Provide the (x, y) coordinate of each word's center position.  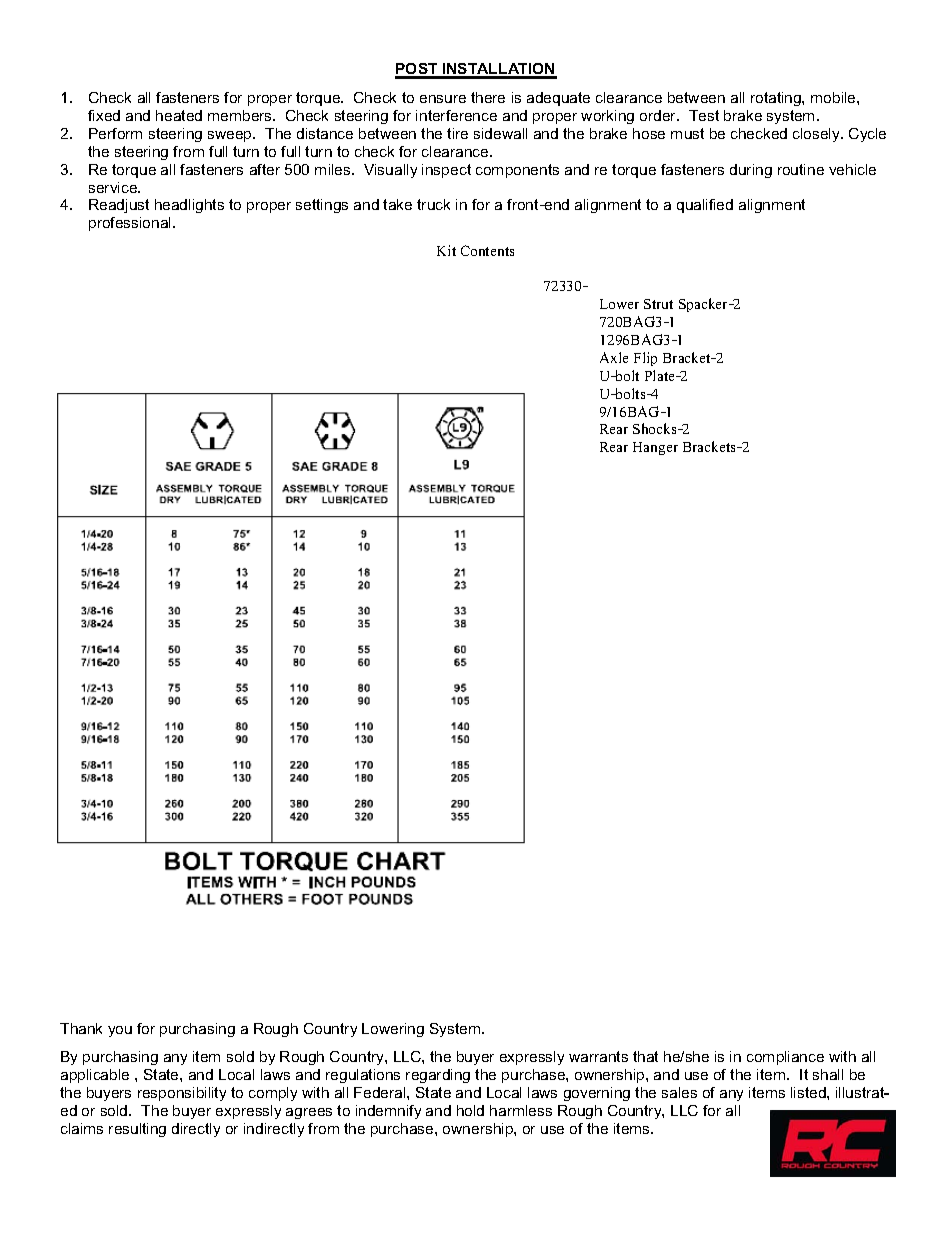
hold (470, 1110)
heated (179, 115)
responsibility (182, 1094)
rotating (777, 99)
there (488, 97)
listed (809, 1092)
